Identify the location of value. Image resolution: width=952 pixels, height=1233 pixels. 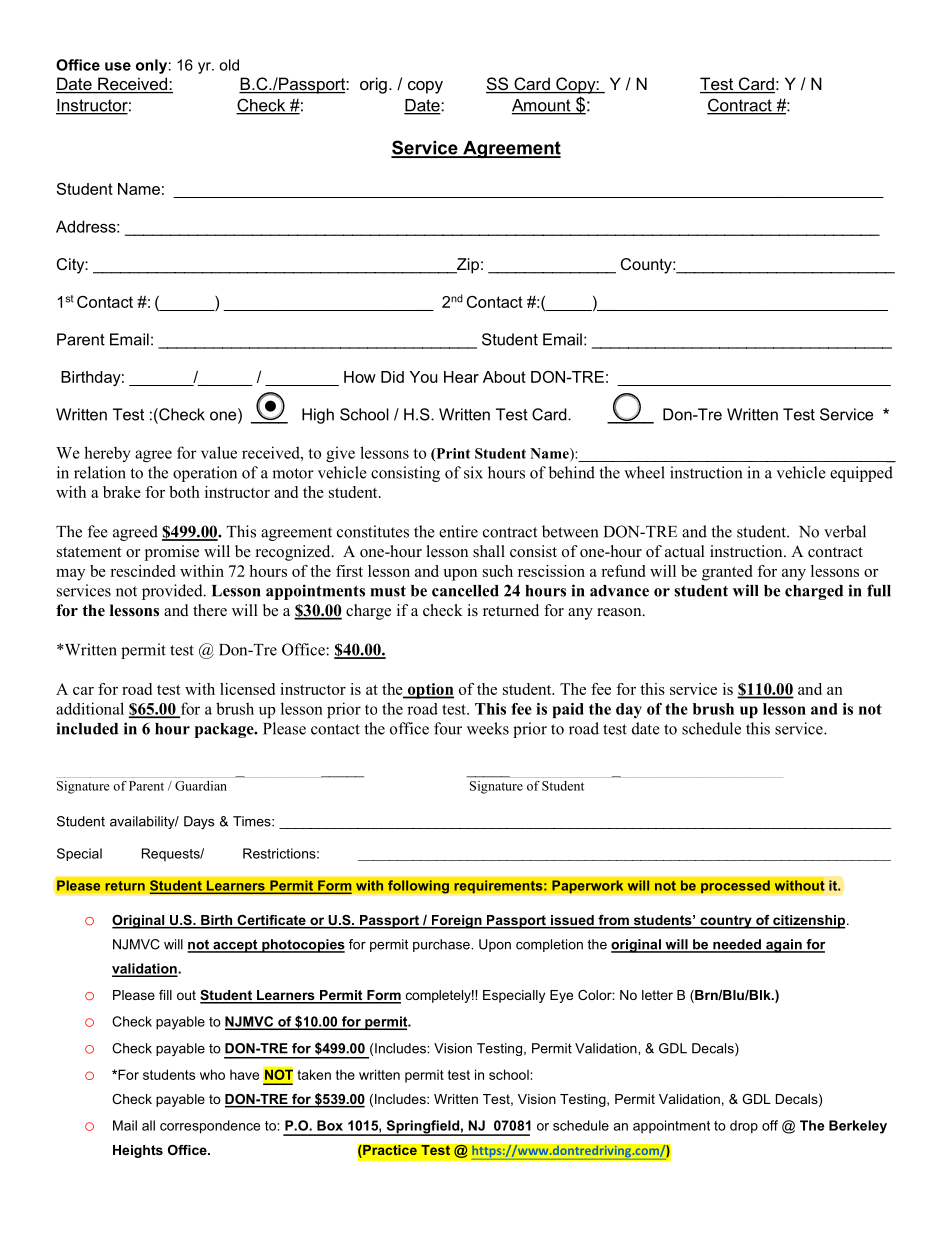
(219, 452).
